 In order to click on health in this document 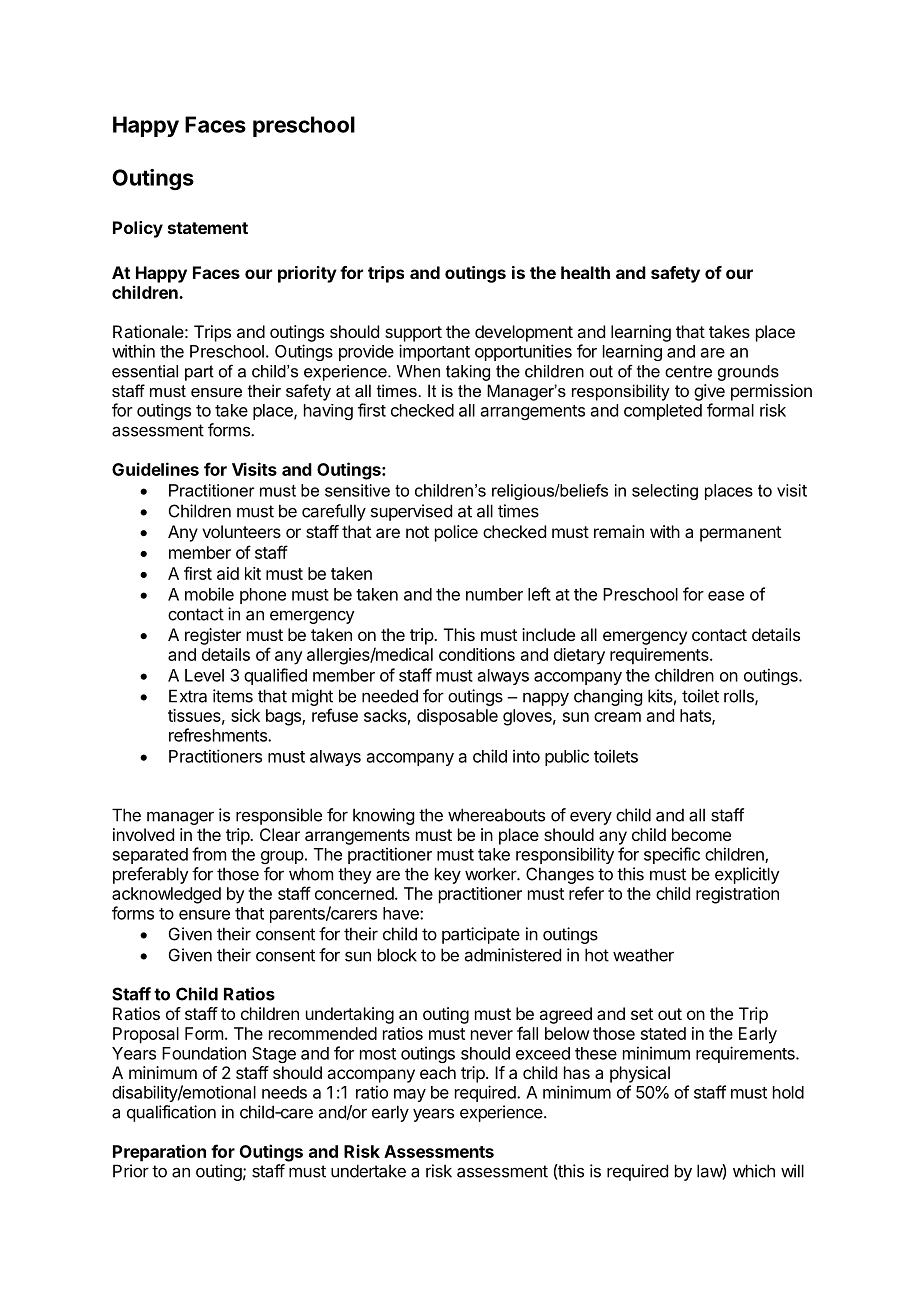, I will do `click(585, 272)`.
